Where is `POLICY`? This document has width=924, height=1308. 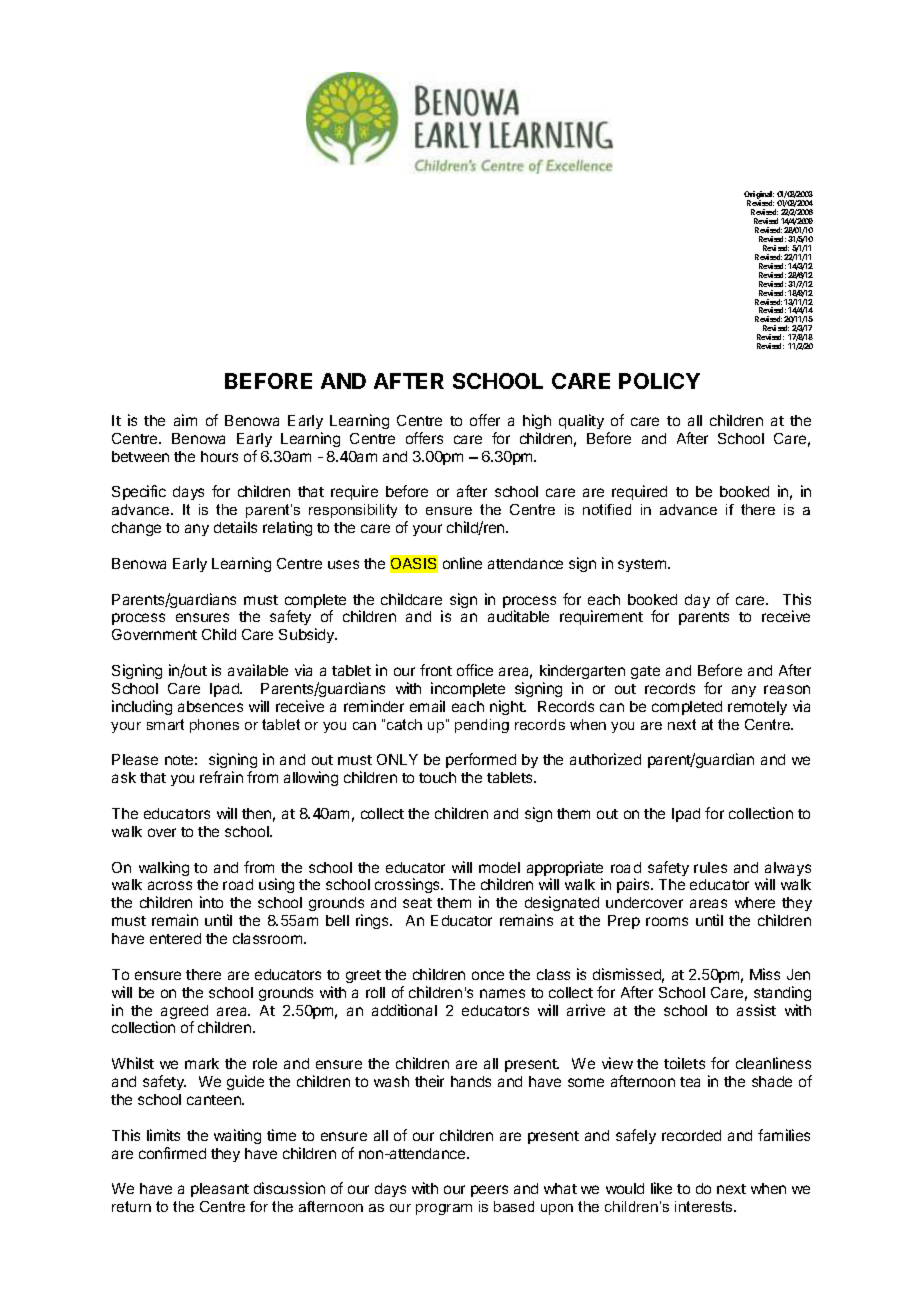 POLICY is located at coordinates (659, 381).
